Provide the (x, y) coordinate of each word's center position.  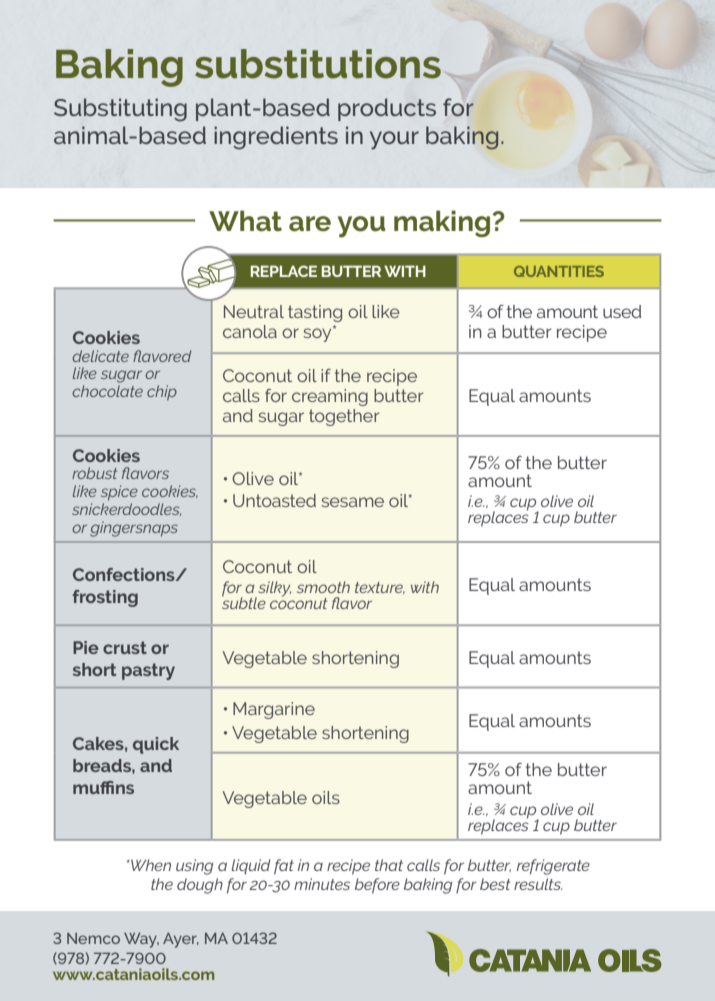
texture (380, 588)
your (394, 140)
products (387, 109)
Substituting (120, 110)
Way (141, 940)
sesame (352, 502)
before (377, 886)
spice (119, 493)
